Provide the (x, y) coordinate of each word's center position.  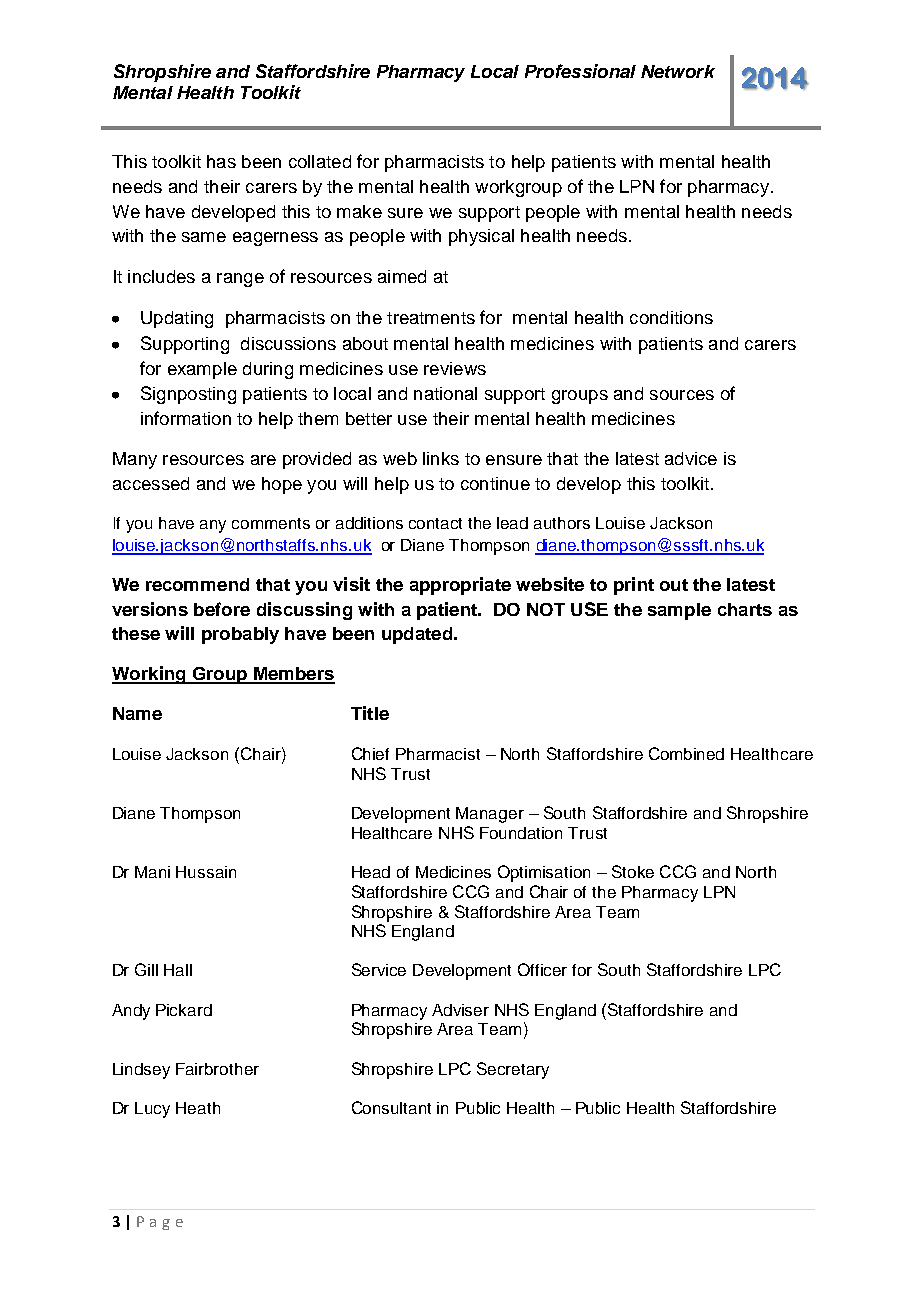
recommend (197, 584)
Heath (198, 1108)
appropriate (460, 586)
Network (678, 71)
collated (320, 161)
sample (679, 611)
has (221, 161)
